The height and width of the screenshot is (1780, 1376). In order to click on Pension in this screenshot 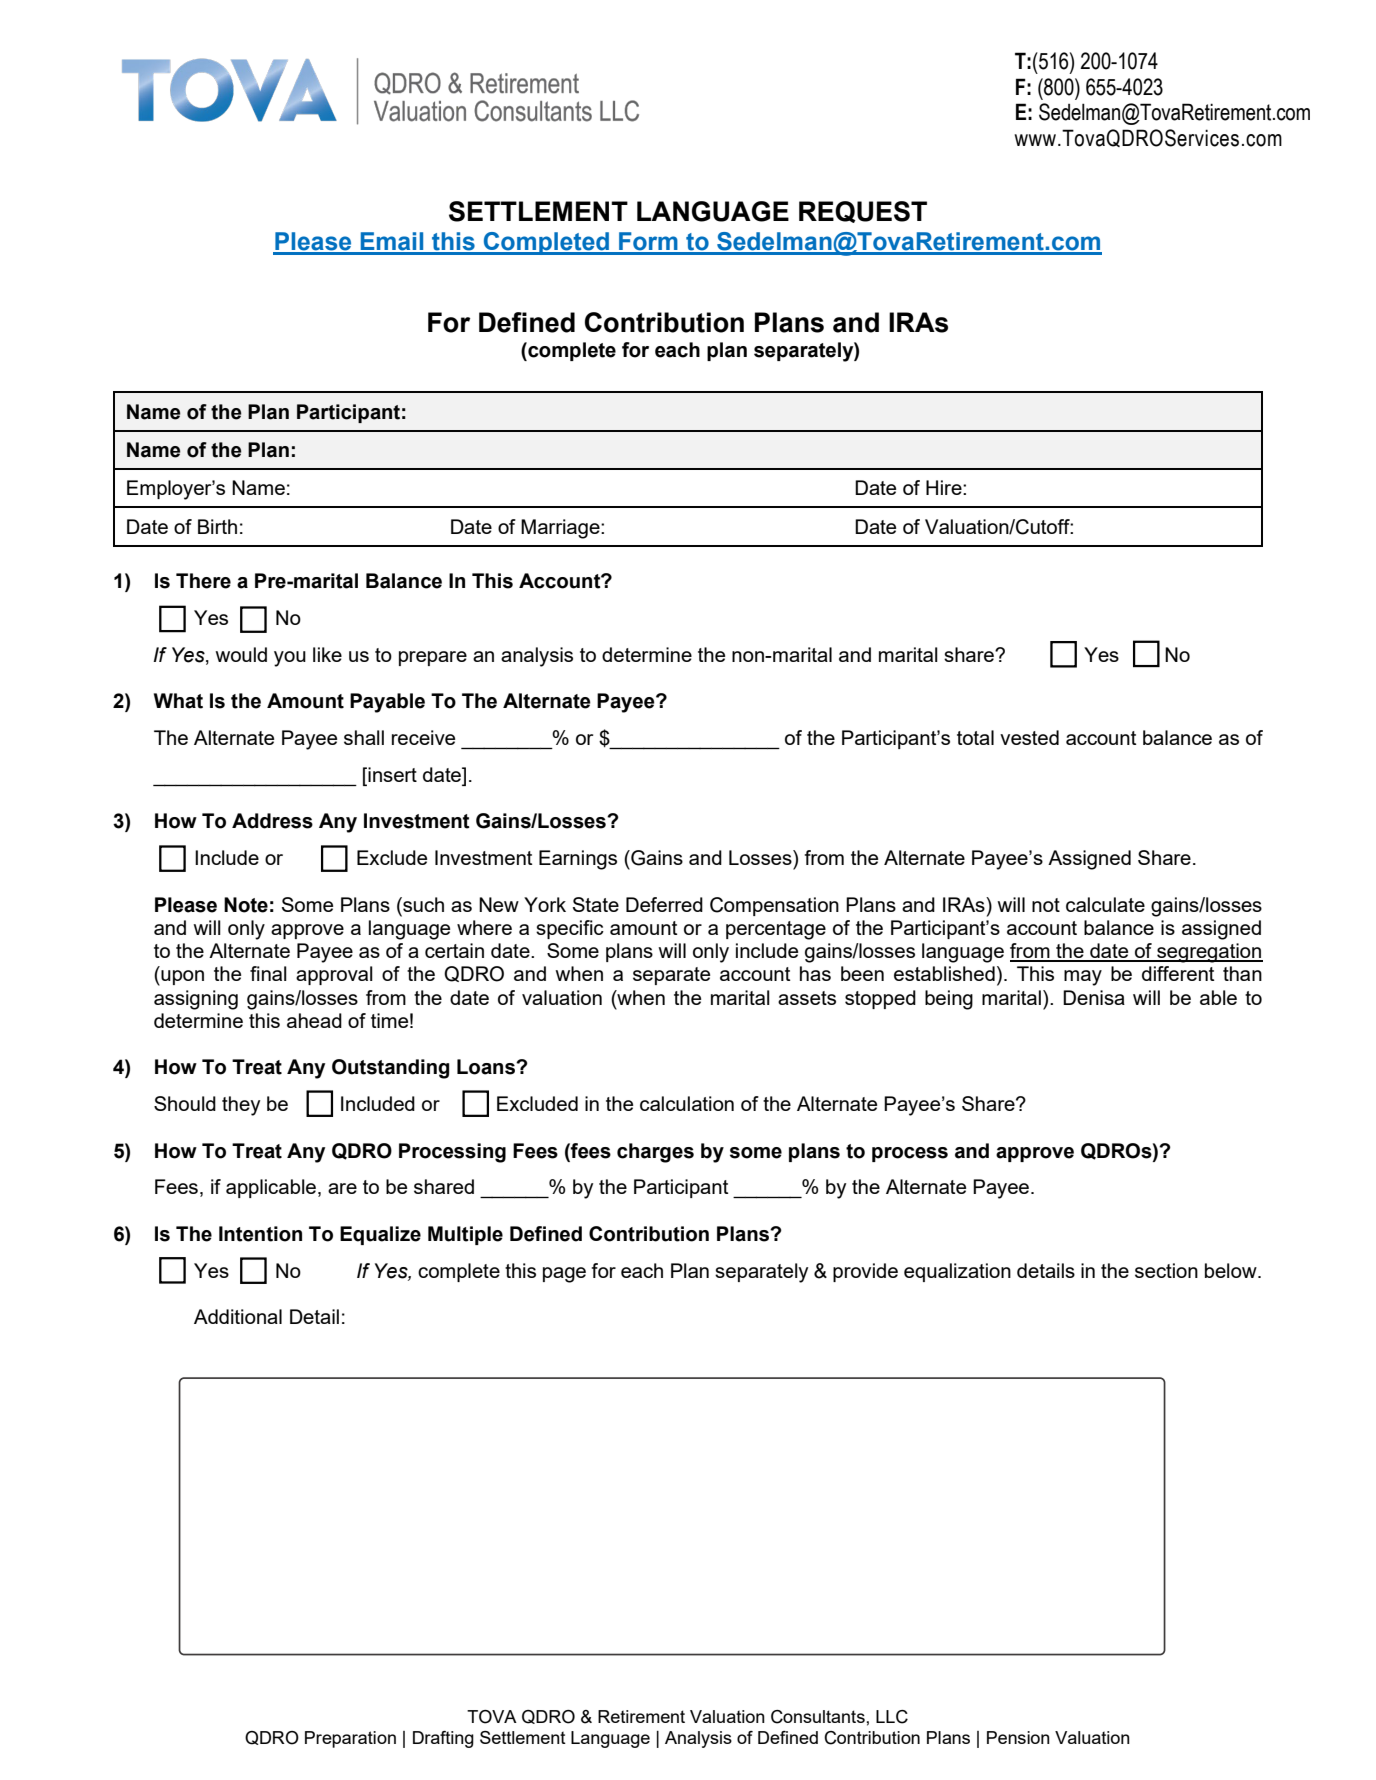, I will do `click(1018, 1737)`.
